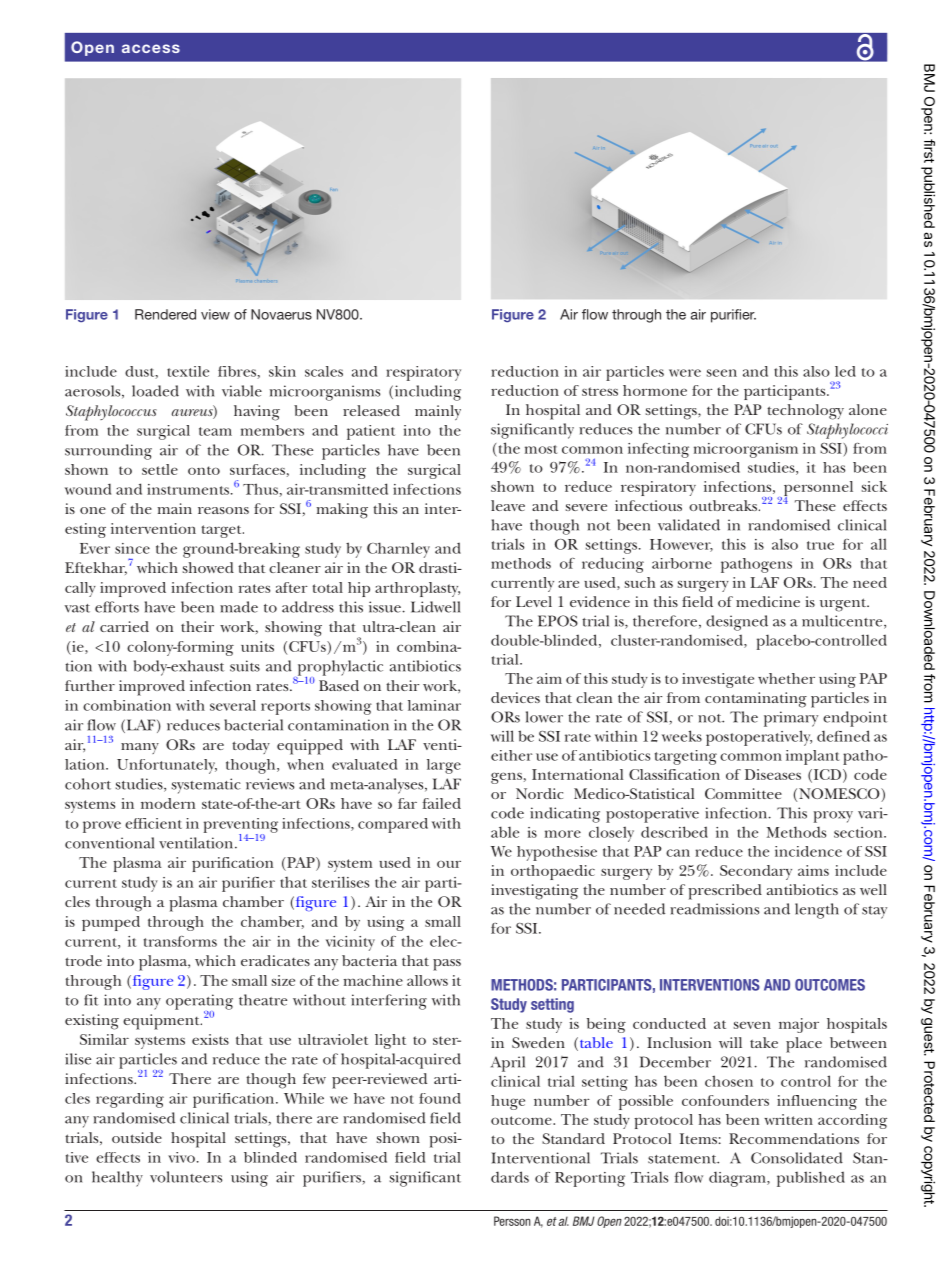  What do you see at coordinates (600, 391) in the screenshot?
I see `stress` at bounding box center [600, 391].
